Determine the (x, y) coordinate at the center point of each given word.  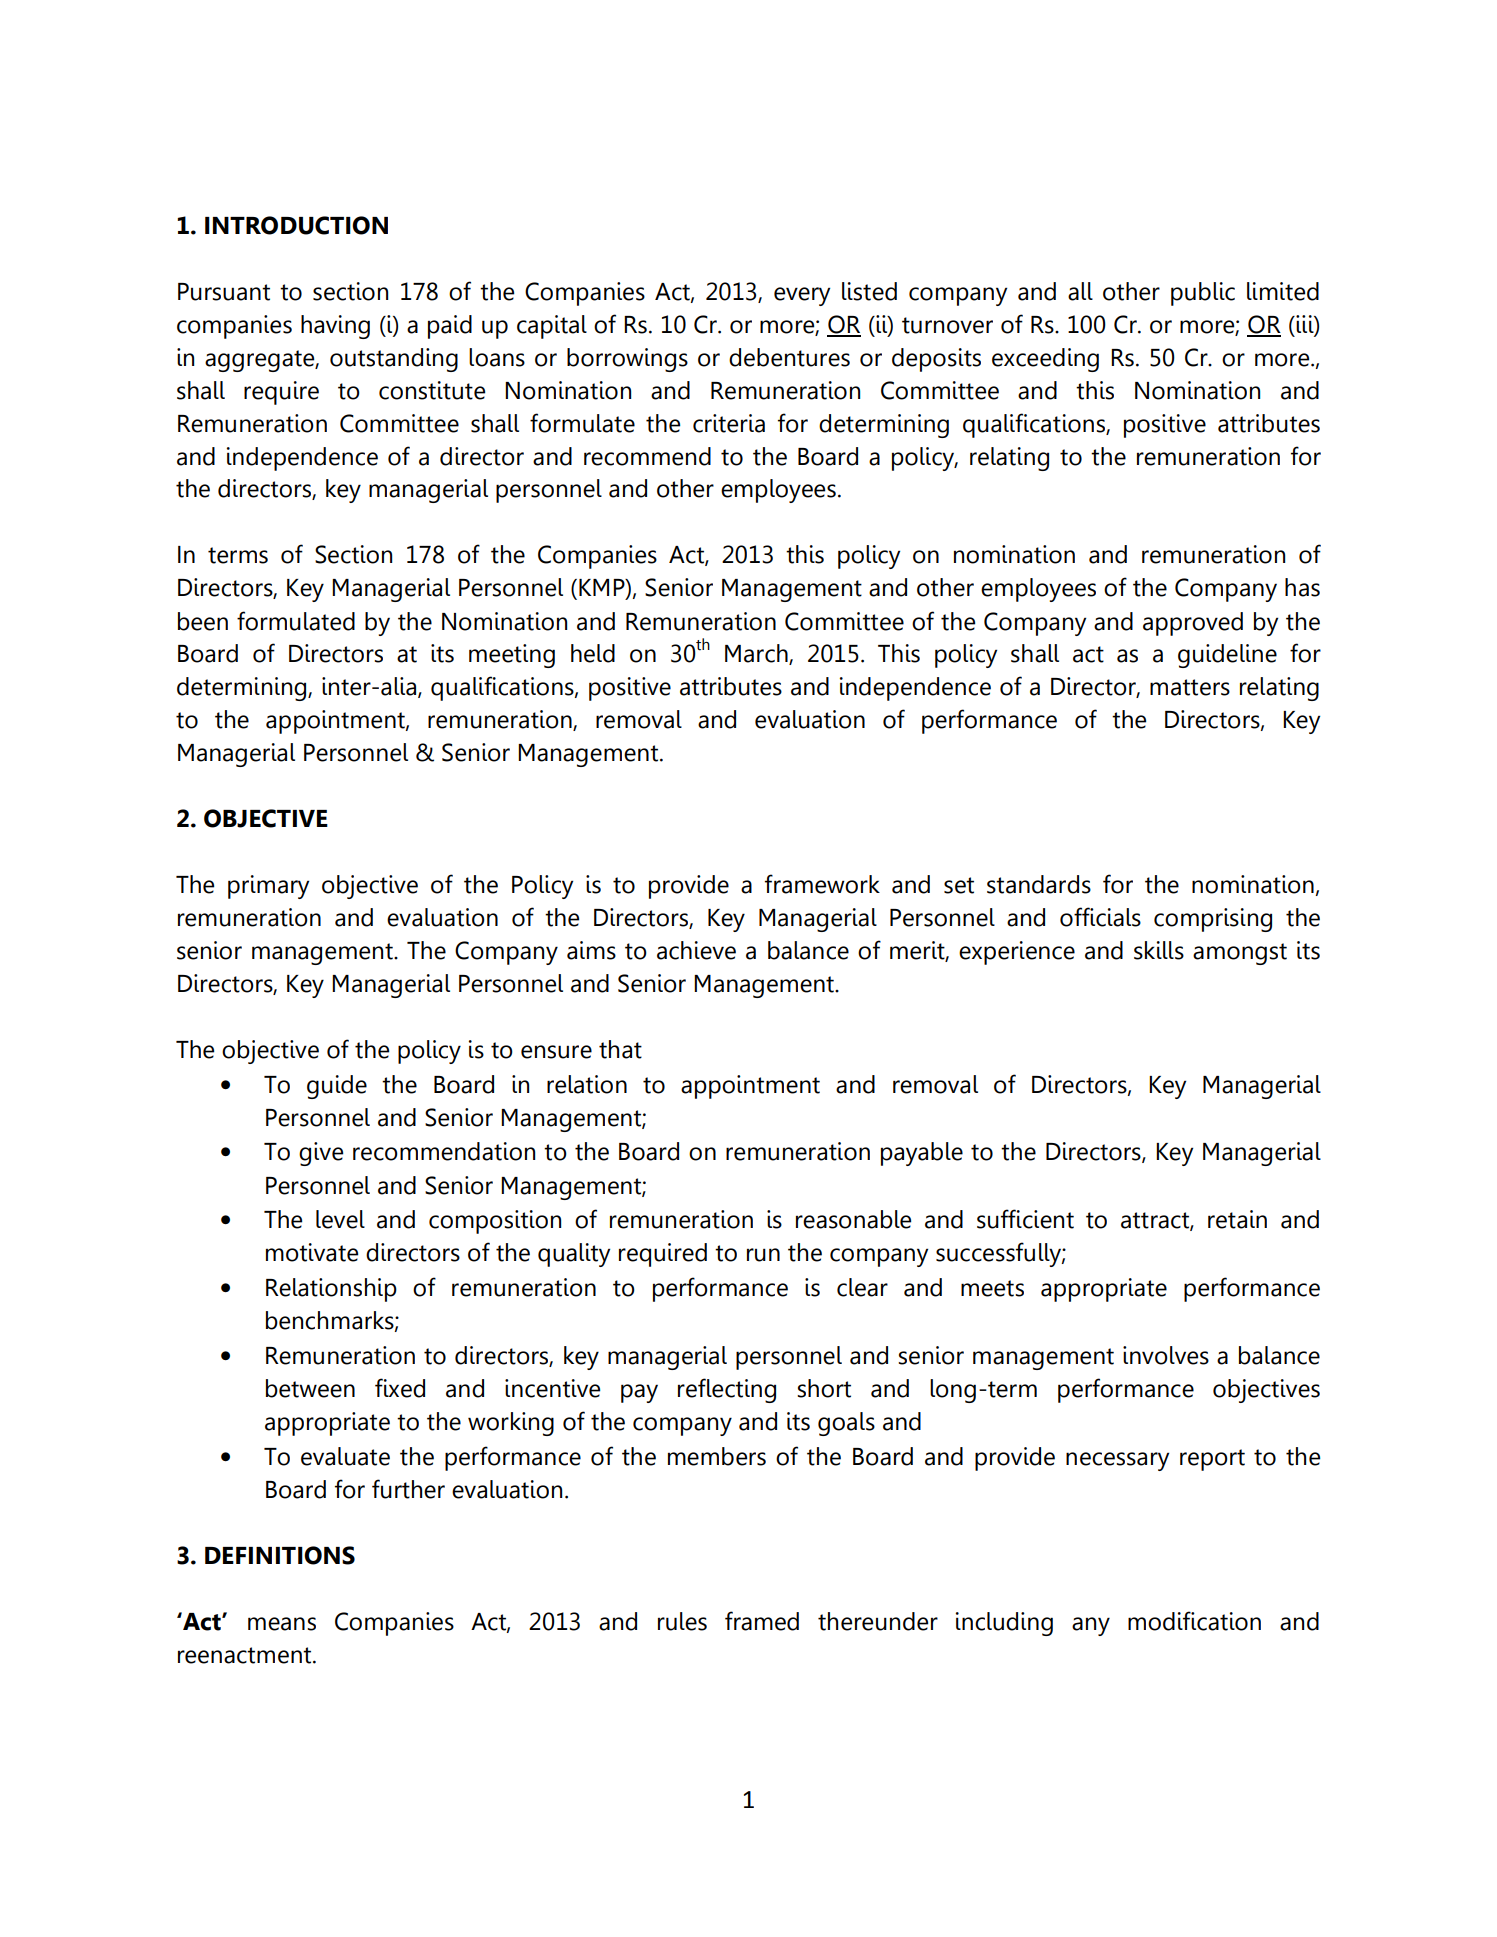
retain (1237, 1219)
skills (1159, 950)
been (203, 621)
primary (268, 887)
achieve (696, 950)
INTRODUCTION (296, 225)
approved (1193, 624)
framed (762, 1621)
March (757, 654)
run (763, 1255)
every (802, 296)
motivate (312, 1252)
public (1203, 294)
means (282, 1624)
